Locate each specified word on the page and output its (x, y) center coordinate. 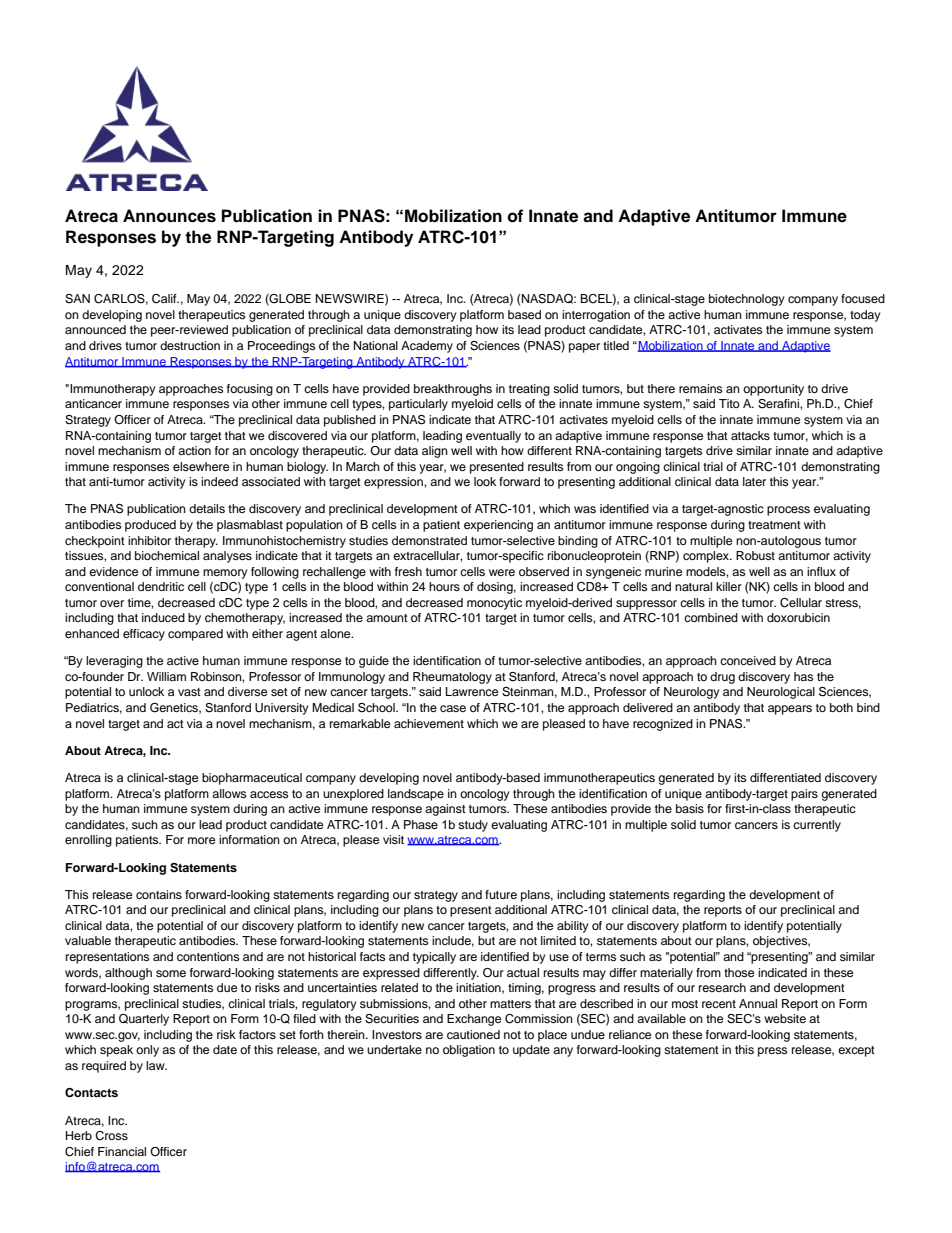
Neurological (781, 693)
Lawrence (472, 691)
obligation (469, 1051)
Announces (169, 216)
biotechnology (747, 300)
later (754, 481)
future (501, 894)
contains (159, 894)
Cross (111, 1136)
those (739, 972)
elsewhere (201, 466)
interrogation (596, 316)
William (166, 676)
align (435, 452)
